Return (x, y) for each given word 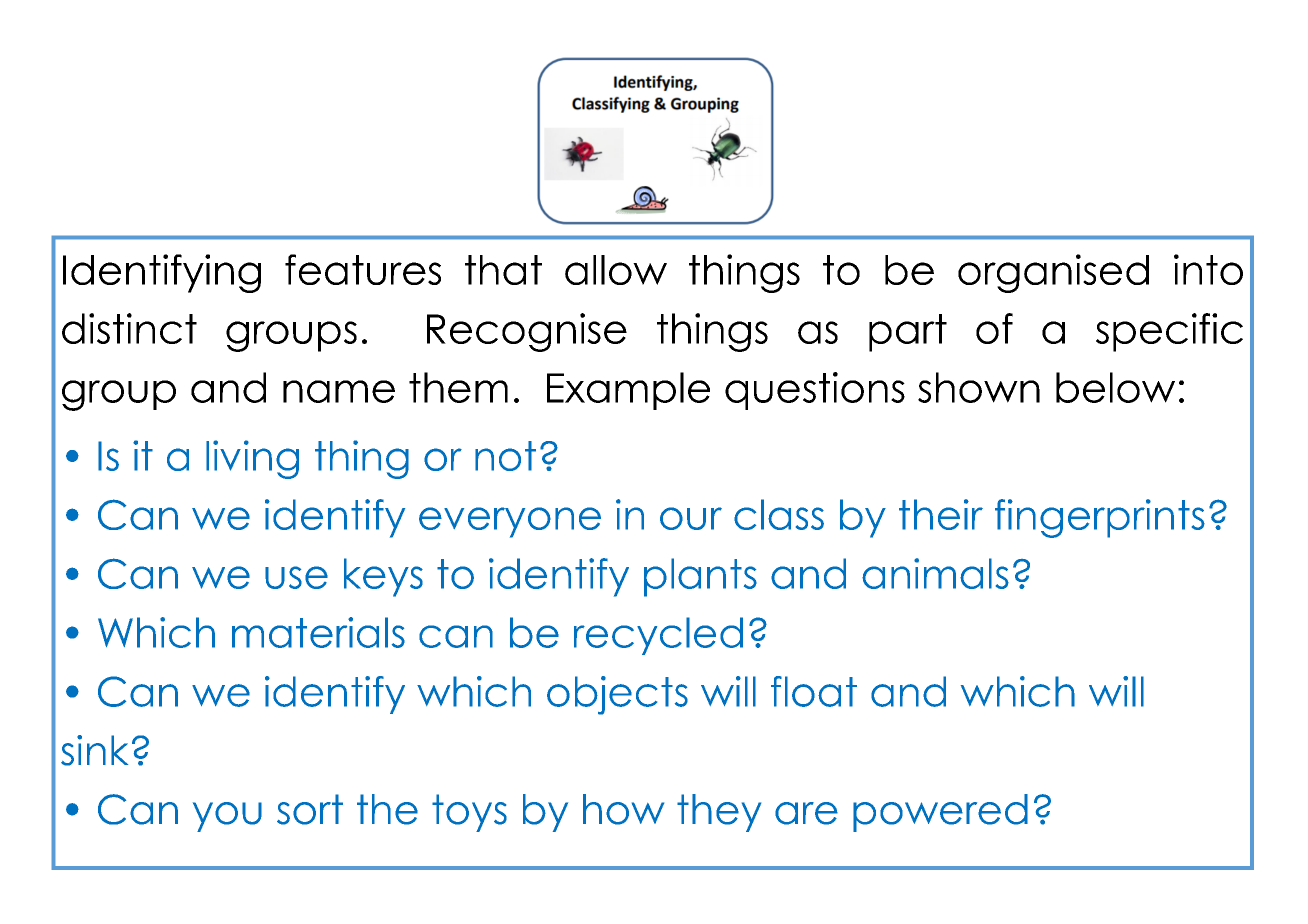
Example (628, 391)
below (1115, 387)
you (227, 817)
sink (94, 750)
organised (1053, 273)
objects (617, 695)
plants (700, 577)
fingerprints (1100, 518)
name (339, 391)
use (296, 577)
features (363, 269)
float (814, 691)
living (252, 459)
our (691, 518)
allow (616, 270)
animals (935, 573)
